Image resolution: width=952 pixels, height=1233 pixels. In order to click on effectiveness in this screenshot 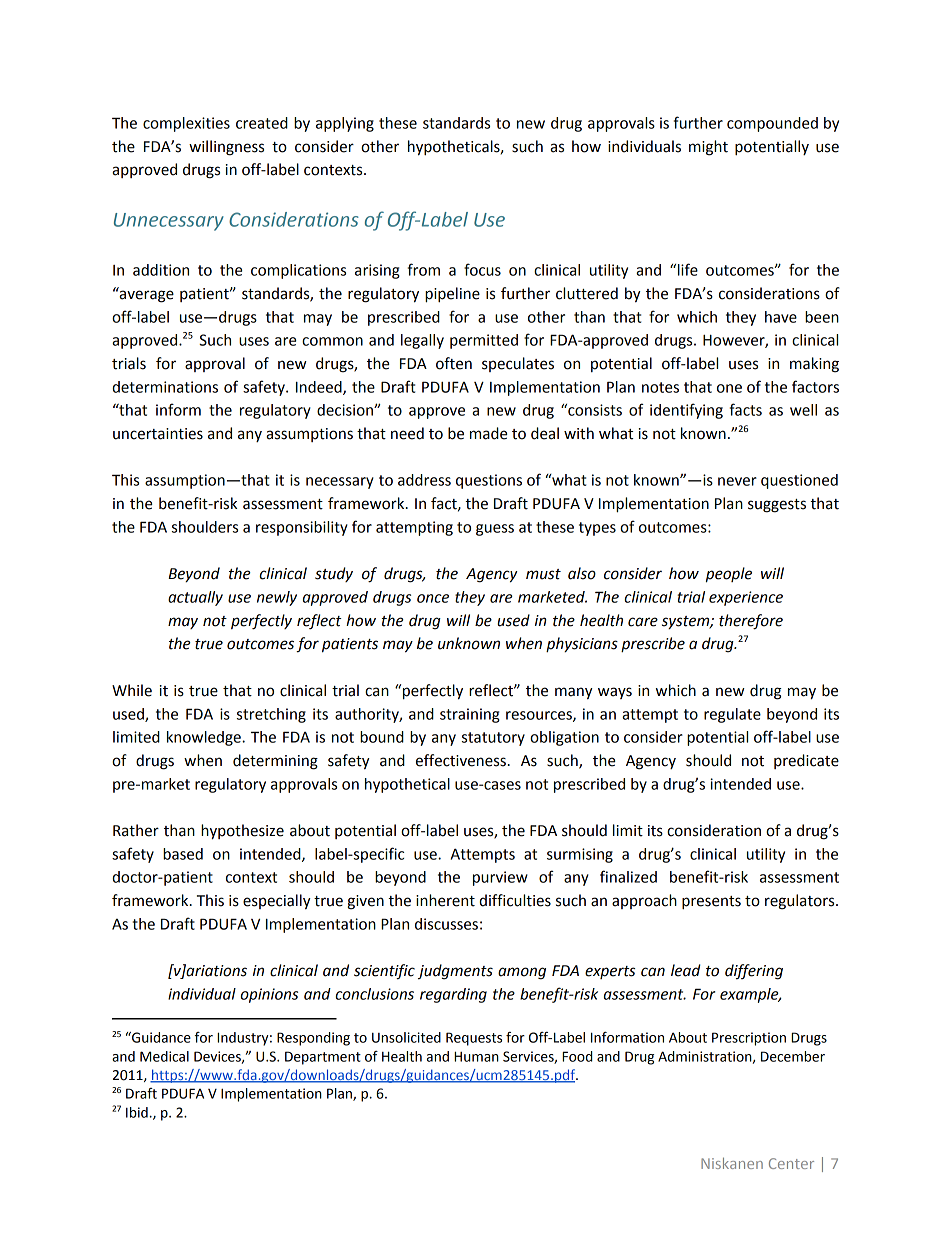, I will do `click(461, 760)`.
